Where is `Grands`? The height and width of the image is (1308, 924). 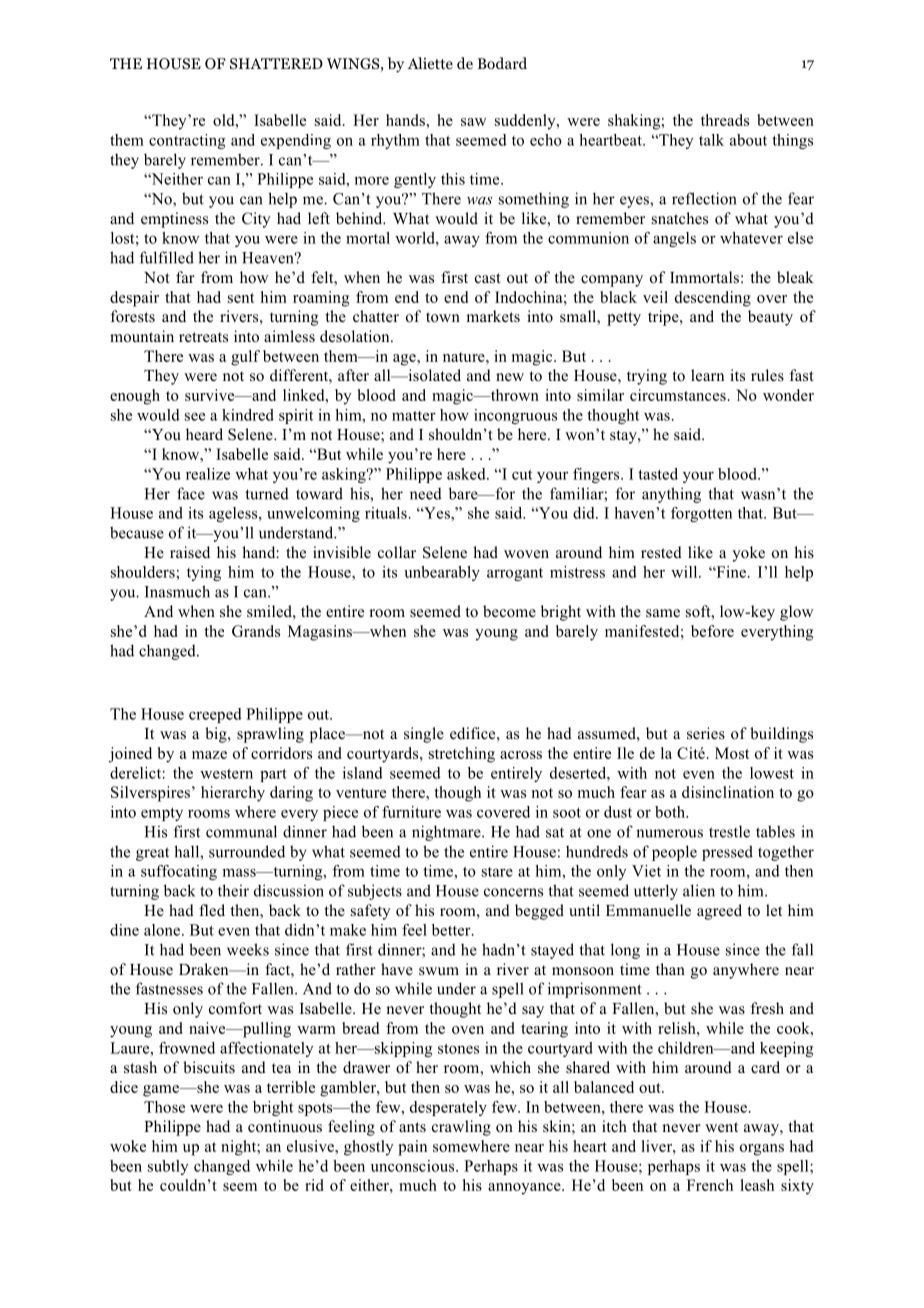 Grands is located at coordinates (256, 631).
